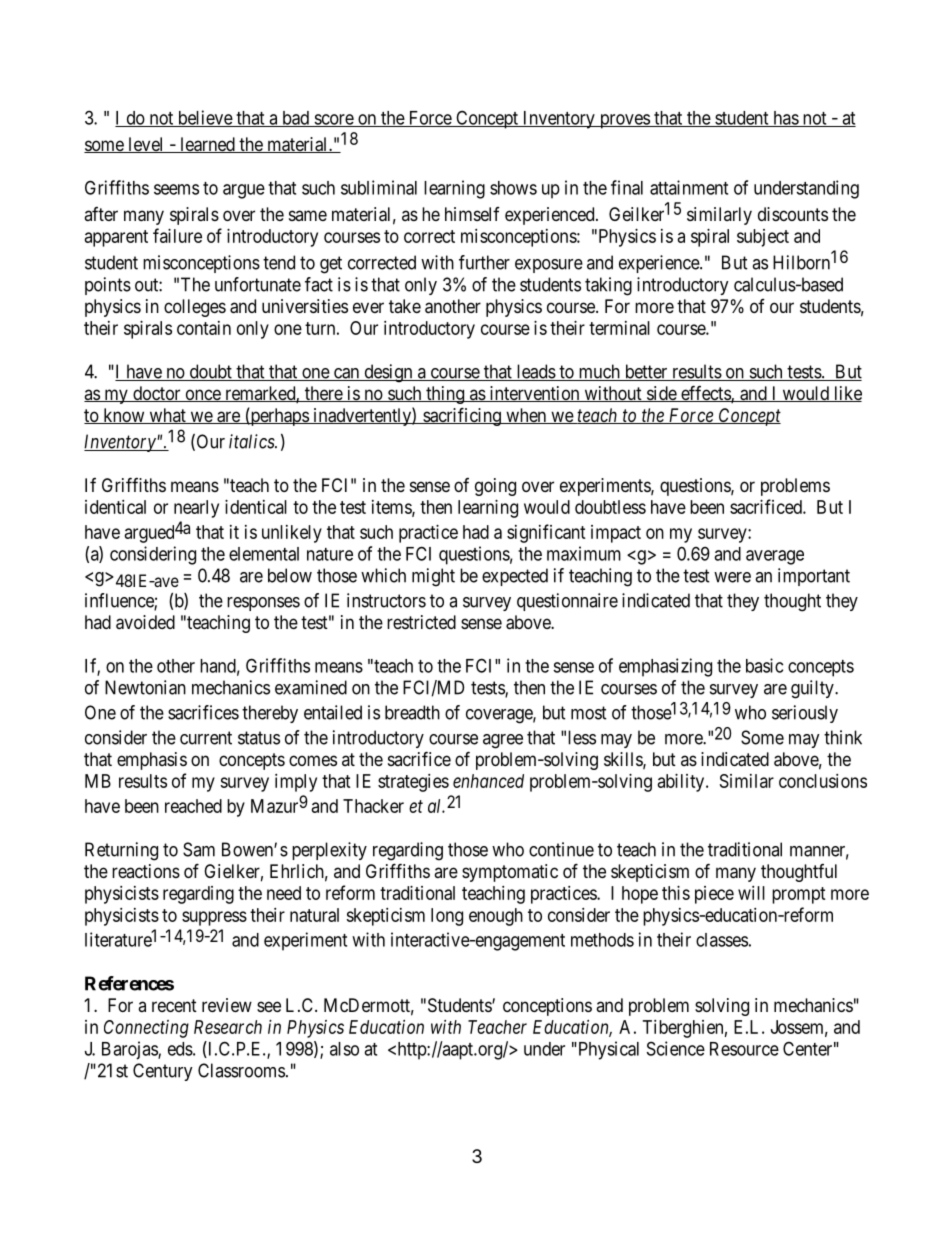 This screenshot has height=1233, width=952. I want to click on were, so click(732, 577).
